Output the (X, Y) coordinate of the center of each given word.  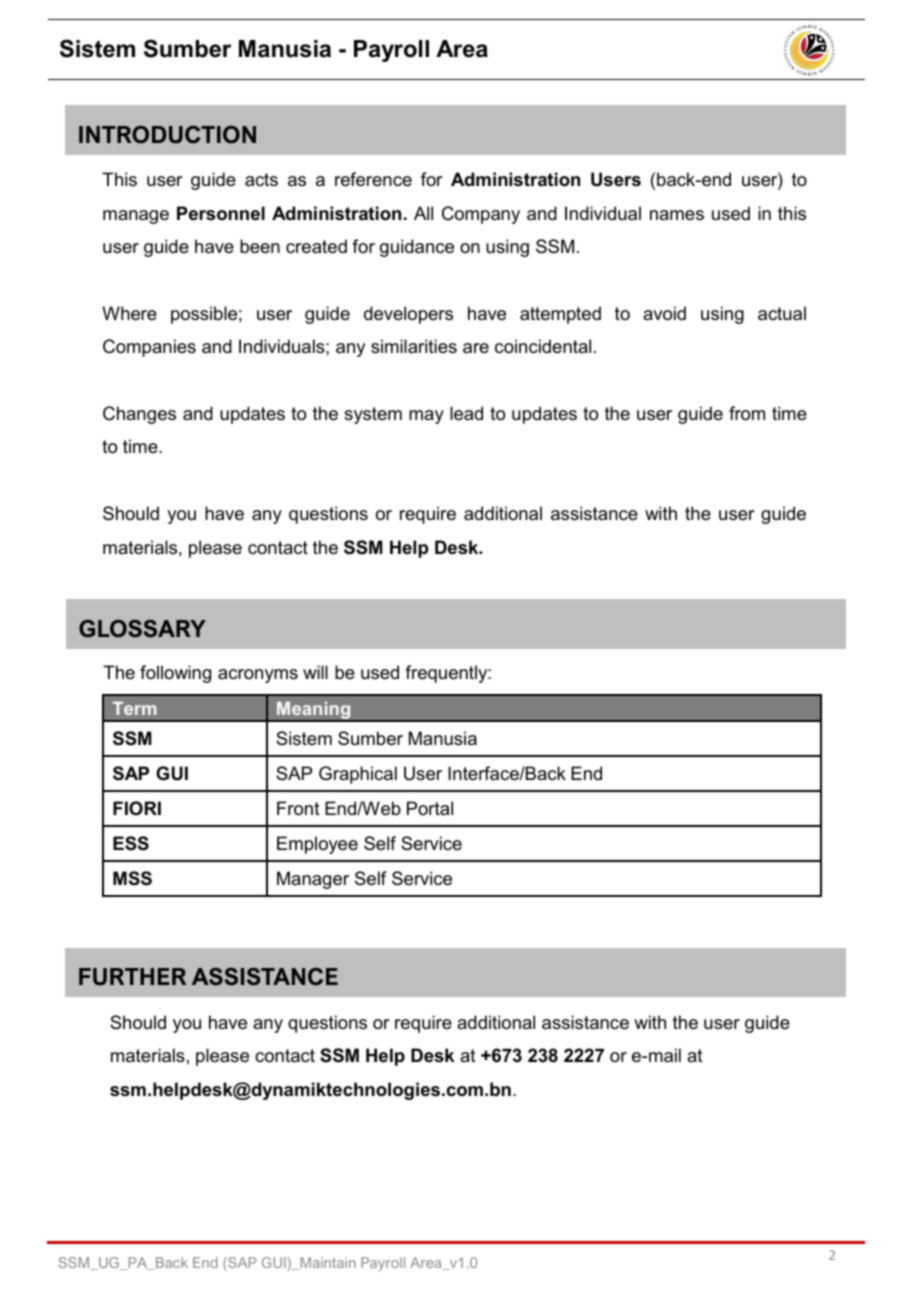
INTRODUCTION (167, 135)
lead (466, 413)
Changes (139, 415)
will (315, 672)
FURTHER (132, 977)
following (175, 674)
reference (373, 179)
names (677, 215)
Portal (430, 808)
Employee (317, 845)
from (747, 413)
